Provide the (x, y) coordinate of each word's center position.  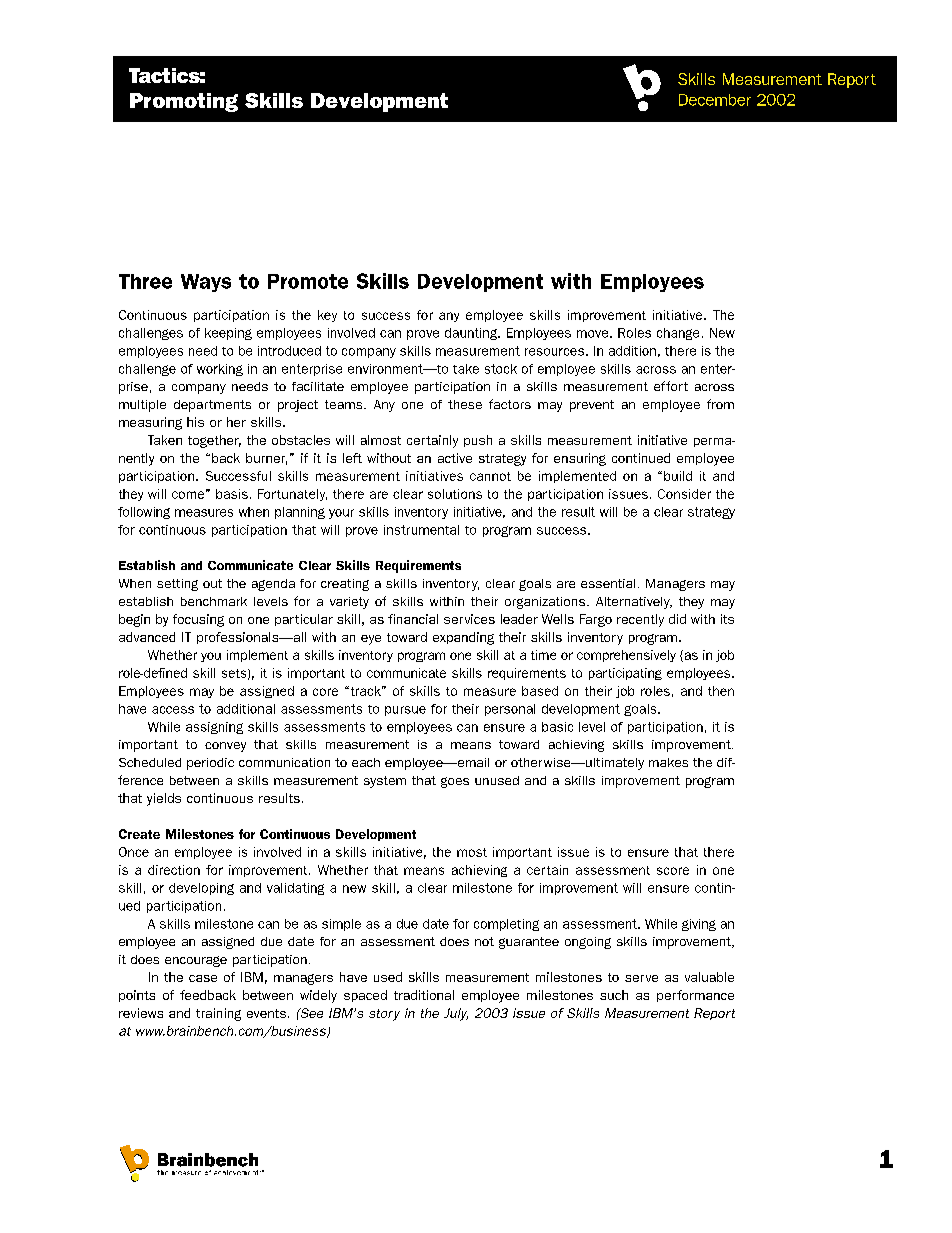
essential (608, 583)
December (715, 100)
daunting (472, 334)
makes (668, 762)
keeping (228, 334)
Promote (308, 281)
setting (177, 585)
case (203, 978)
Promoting (184, 102)
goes (455, 782)
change (678, 334)
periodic (210, 764)
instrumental (421, 530)
